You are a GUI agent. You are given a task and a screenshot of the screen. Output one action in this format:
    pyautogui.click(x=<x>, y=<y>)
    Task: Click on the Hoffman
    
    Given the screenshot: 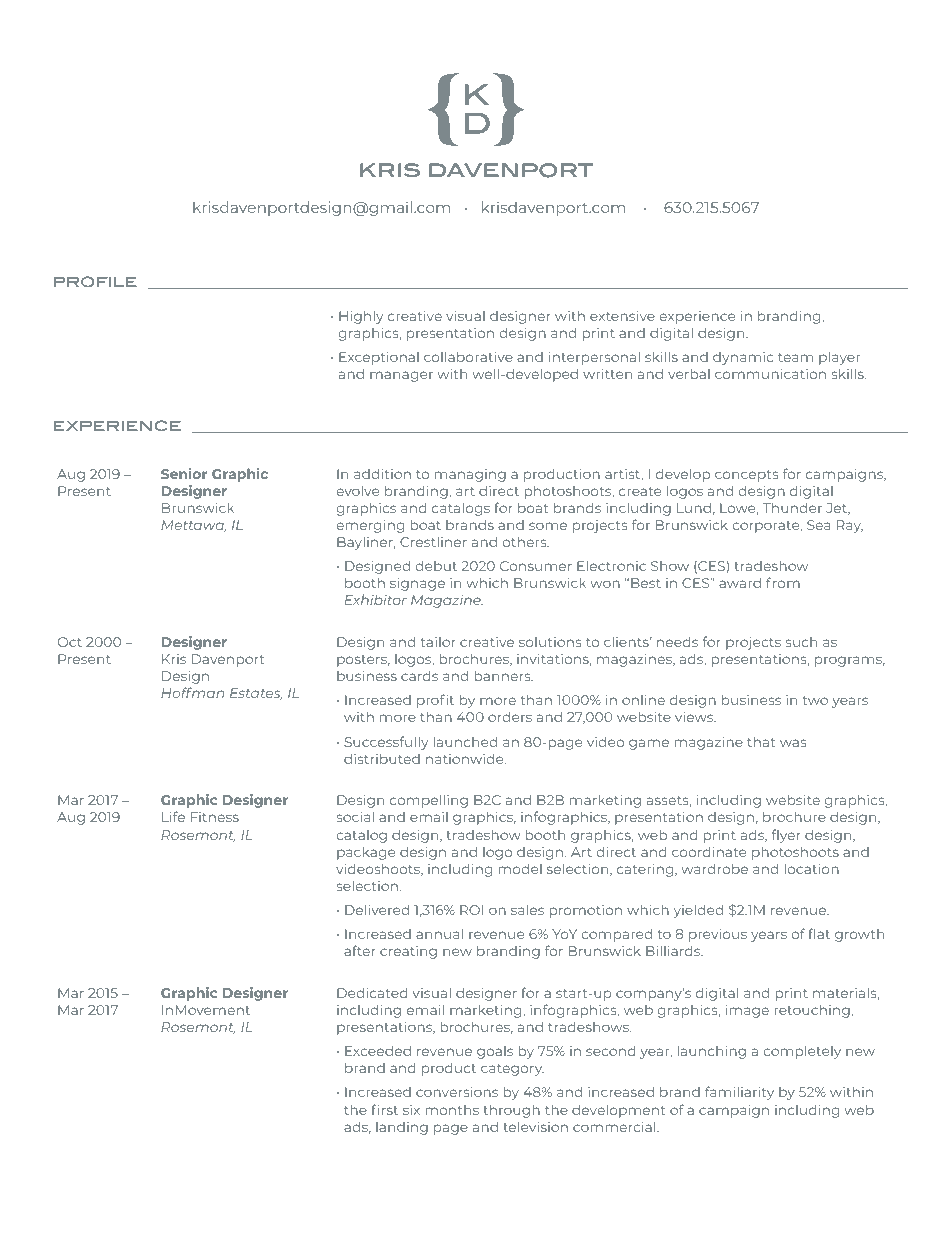 What is the action you would take?
    pyautogui.click(x=192, y=692)
